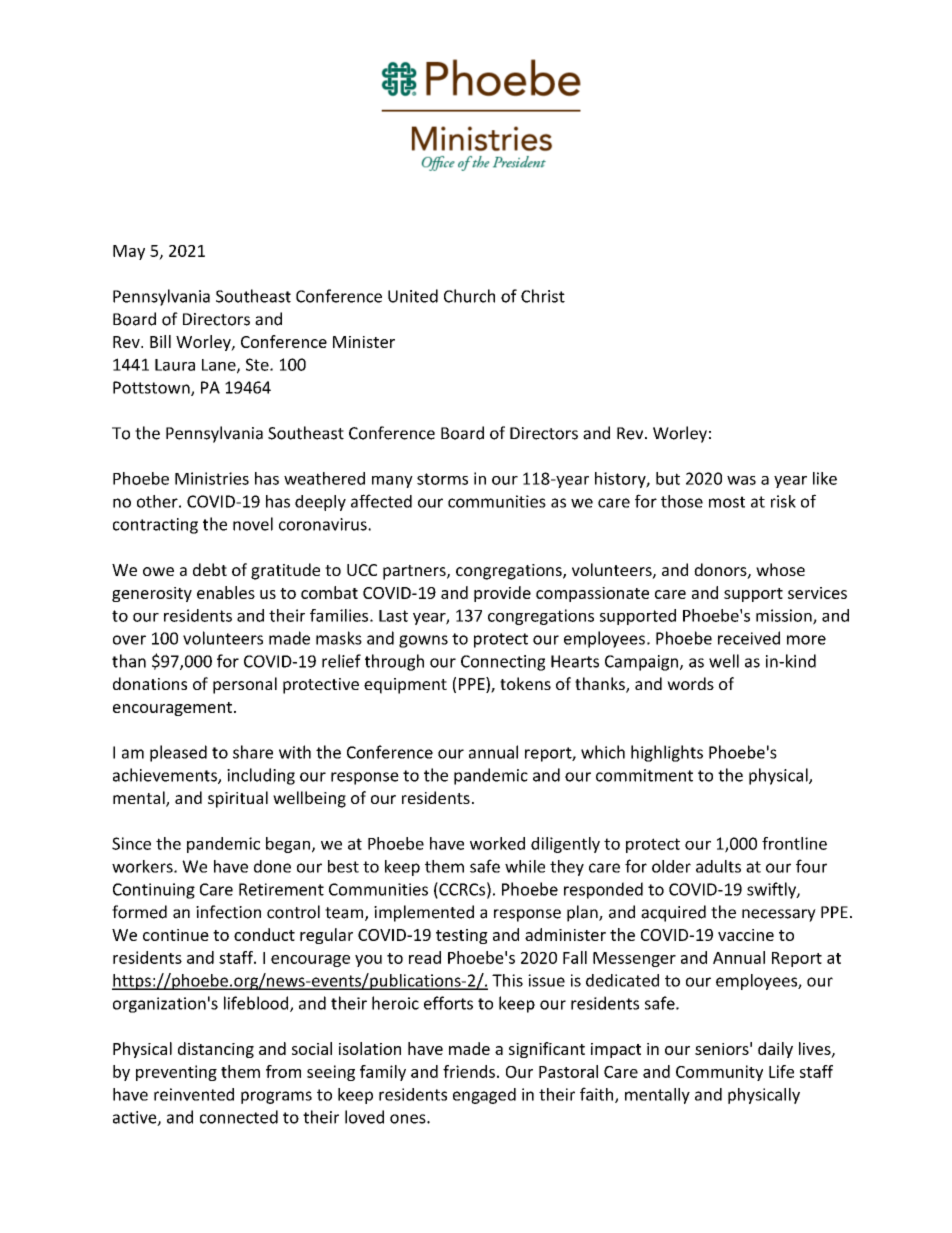 The image size is (952, 1233). I want to click on May, so click(129, 252).
